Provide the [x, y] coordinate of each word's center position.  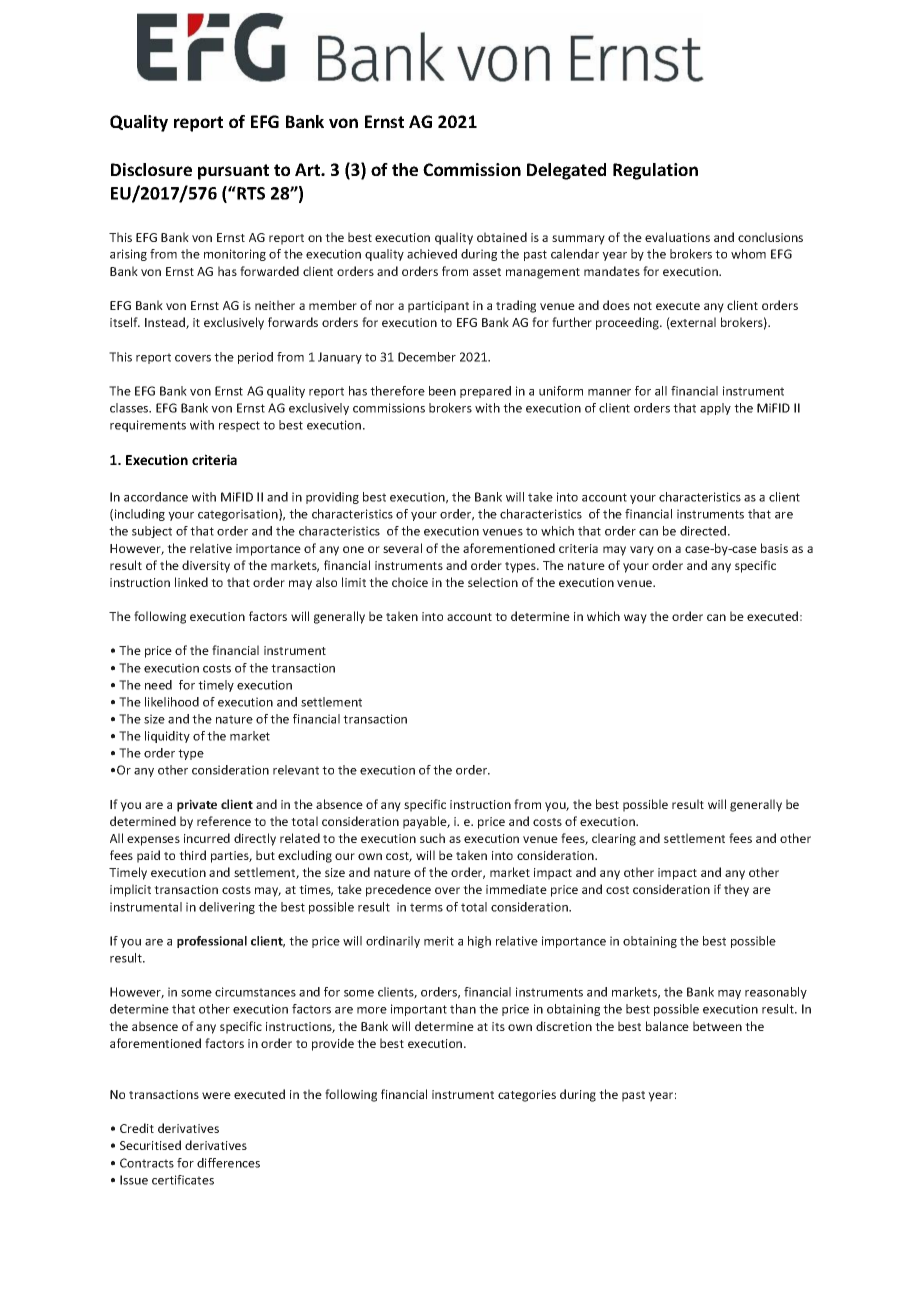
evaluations [677, 237]
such [432, 838]
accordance [156, 497]
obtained [502, 237]
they [736, 890]
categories [527, 1096]
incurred [207, 838]
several [402, 548]
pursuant [233, 172]
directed [704, 531]
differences [228, 1163]
